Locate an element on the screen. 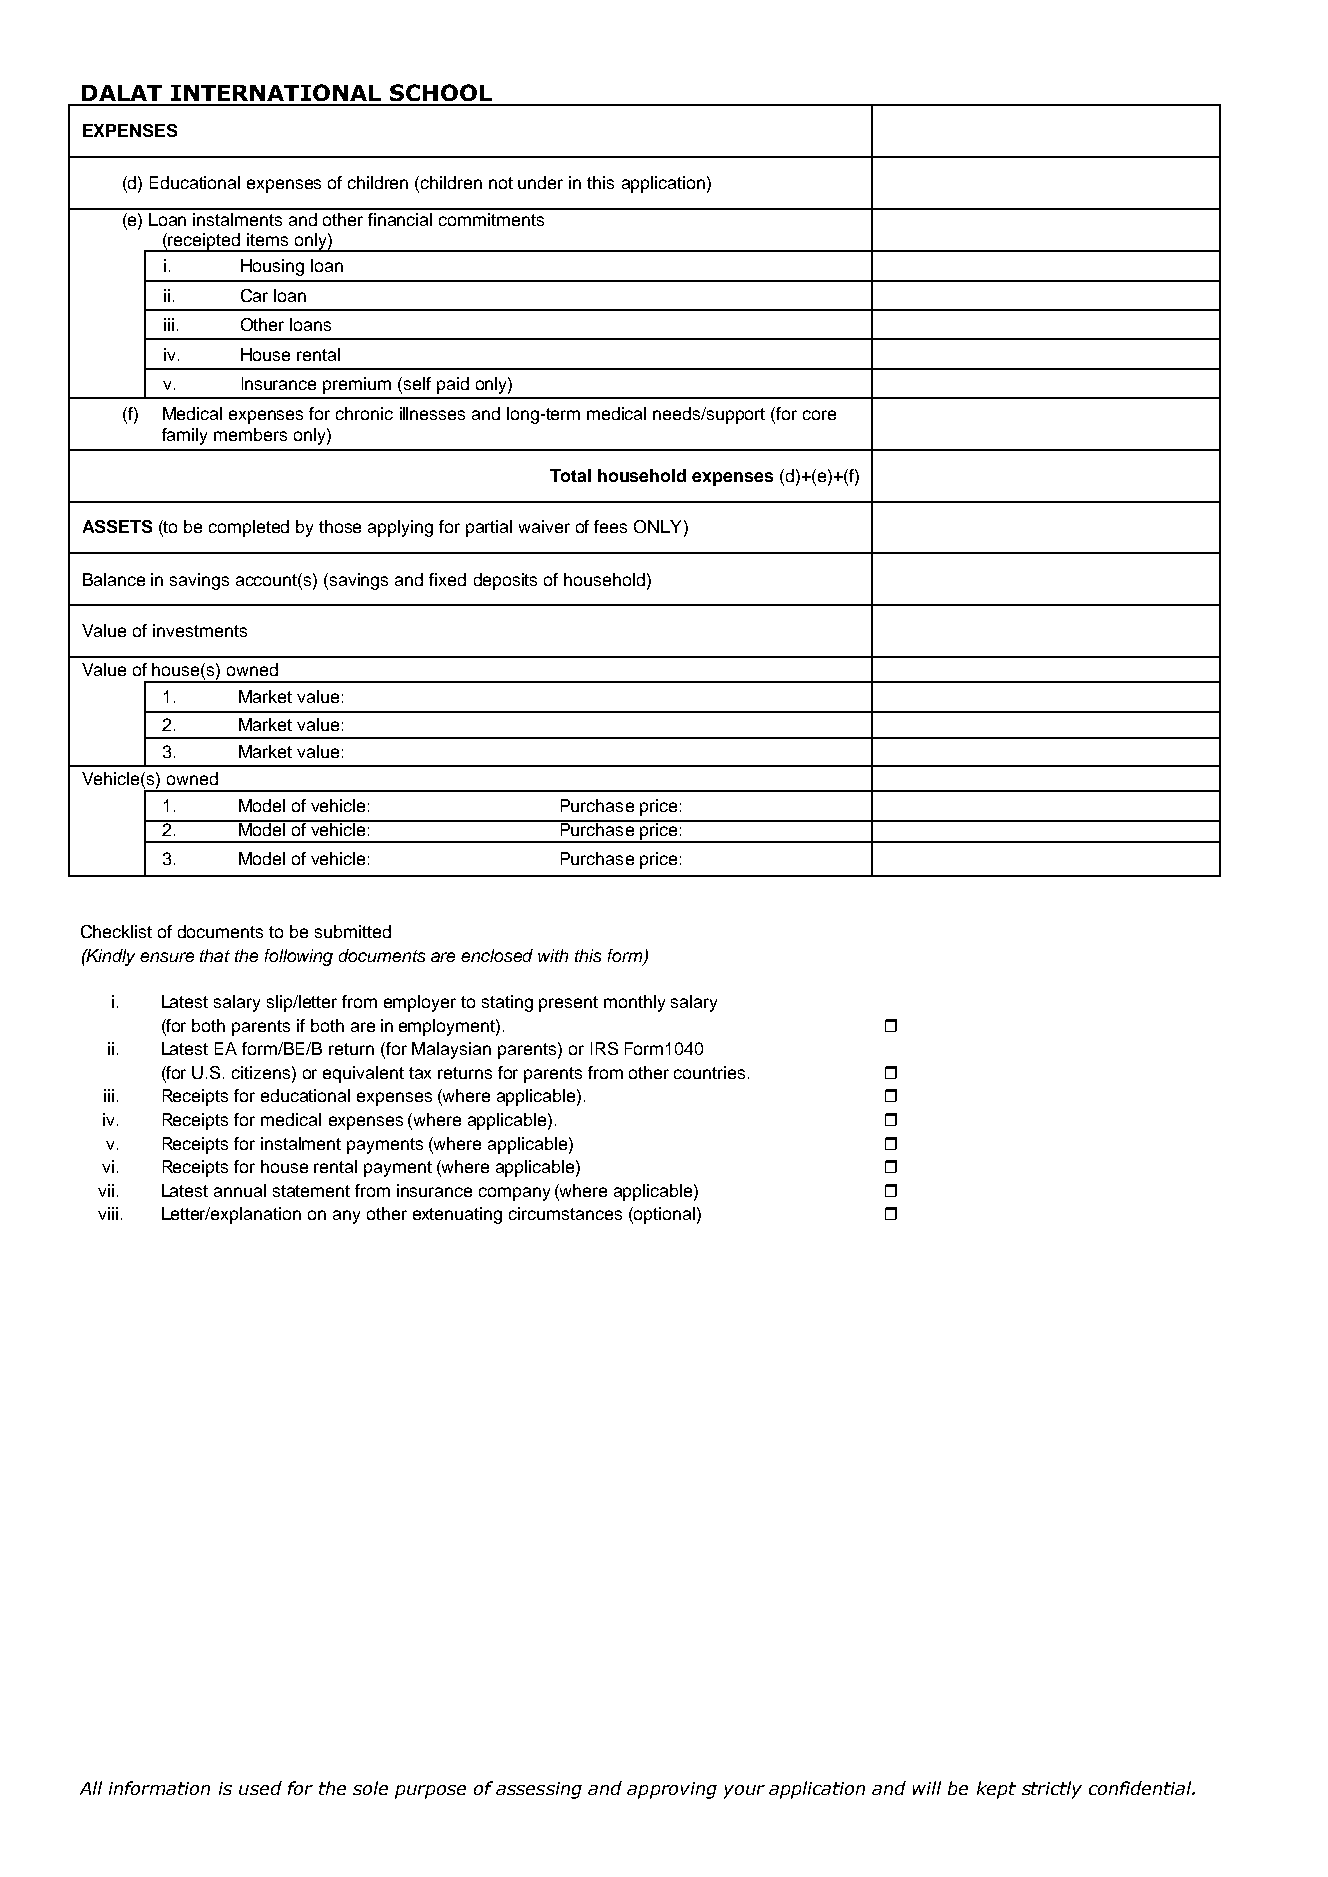  used is located at coordinates (260, 1788).
